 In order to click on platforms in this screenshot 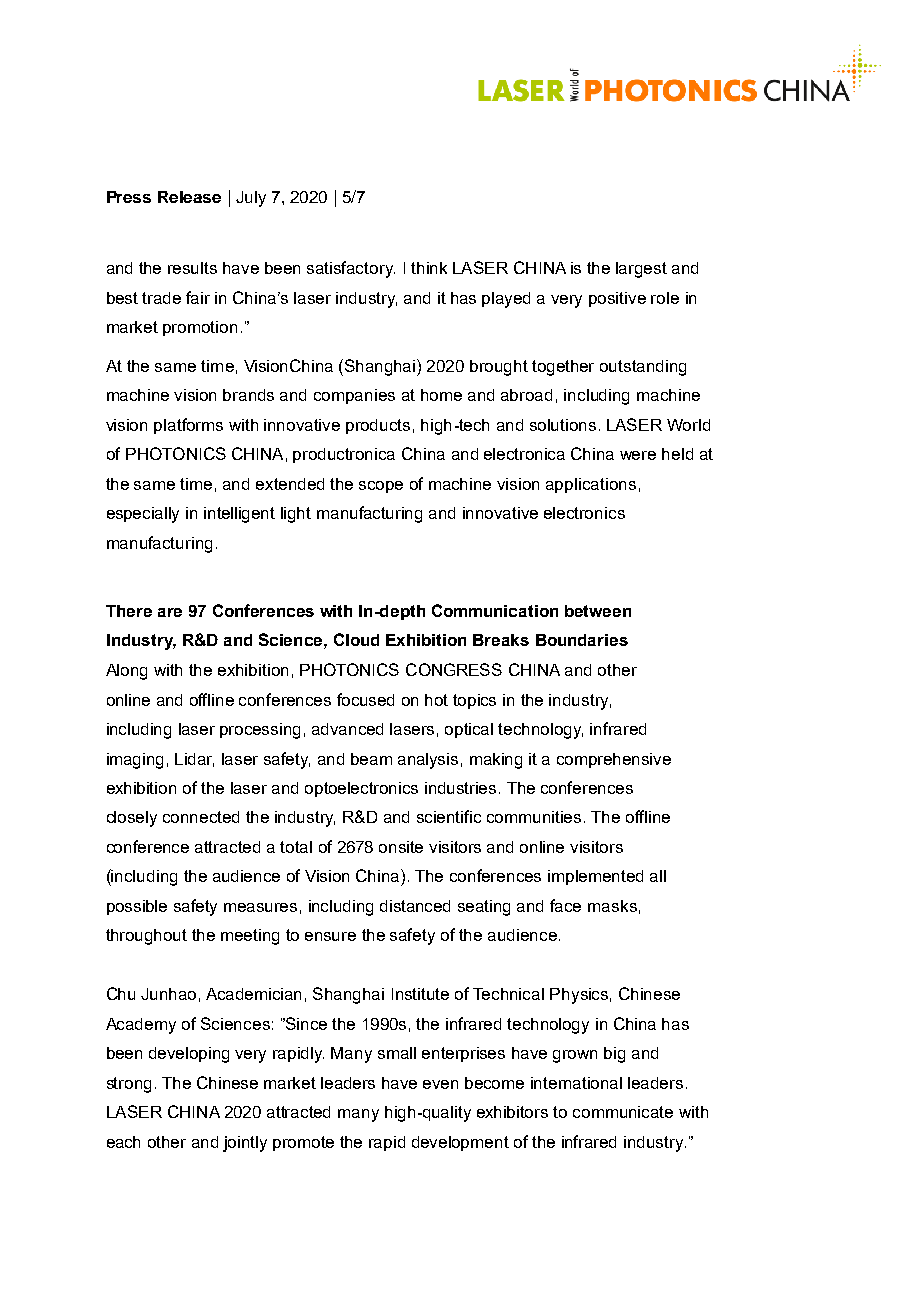, I will do `click(188, 426)`.
